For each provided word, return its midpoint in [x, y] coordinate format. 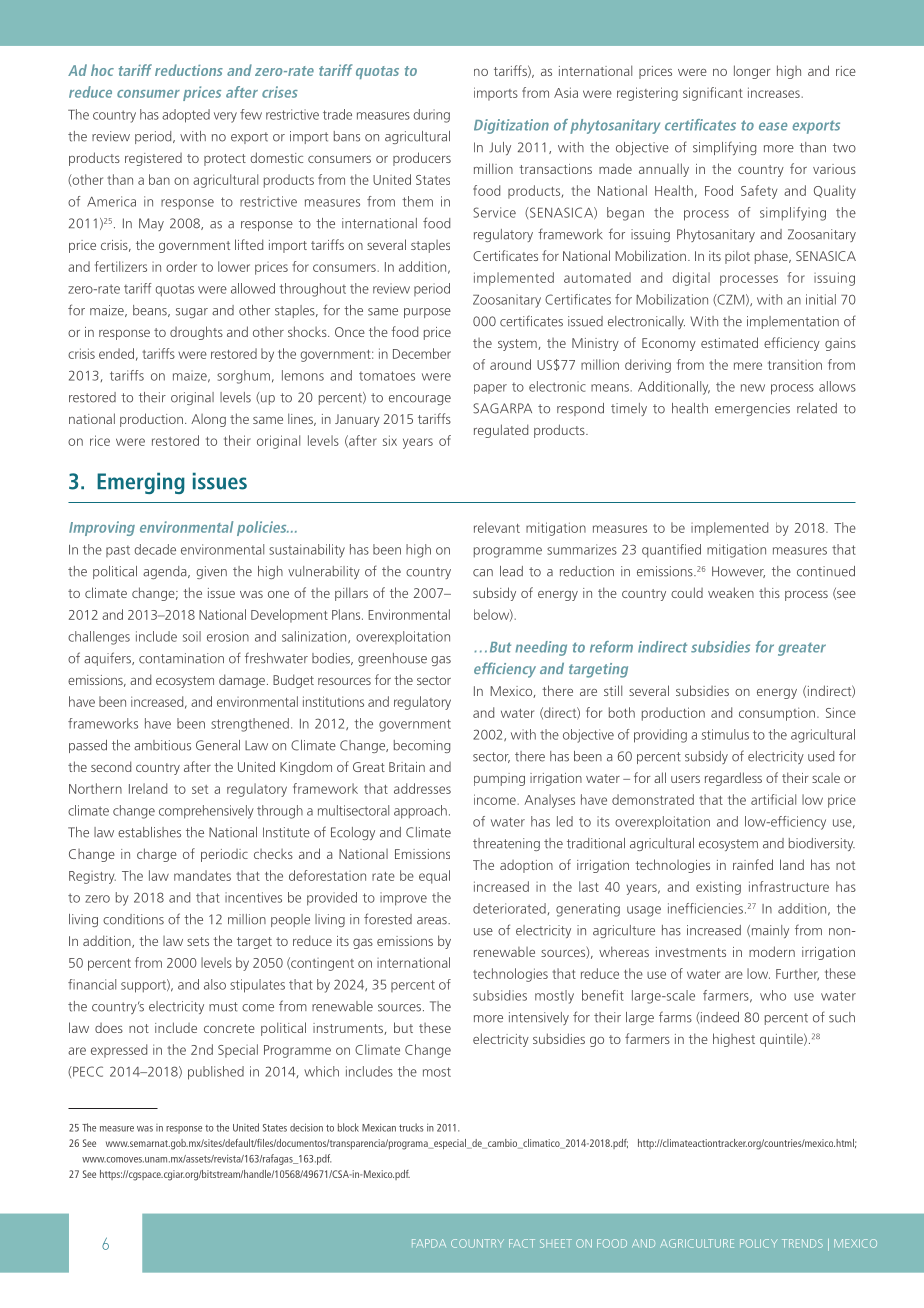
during [432, 116]
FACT [522, 1243]
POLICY [759, 1243]
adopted [186, 116]
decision [306, 1127]
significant [713, 94]
